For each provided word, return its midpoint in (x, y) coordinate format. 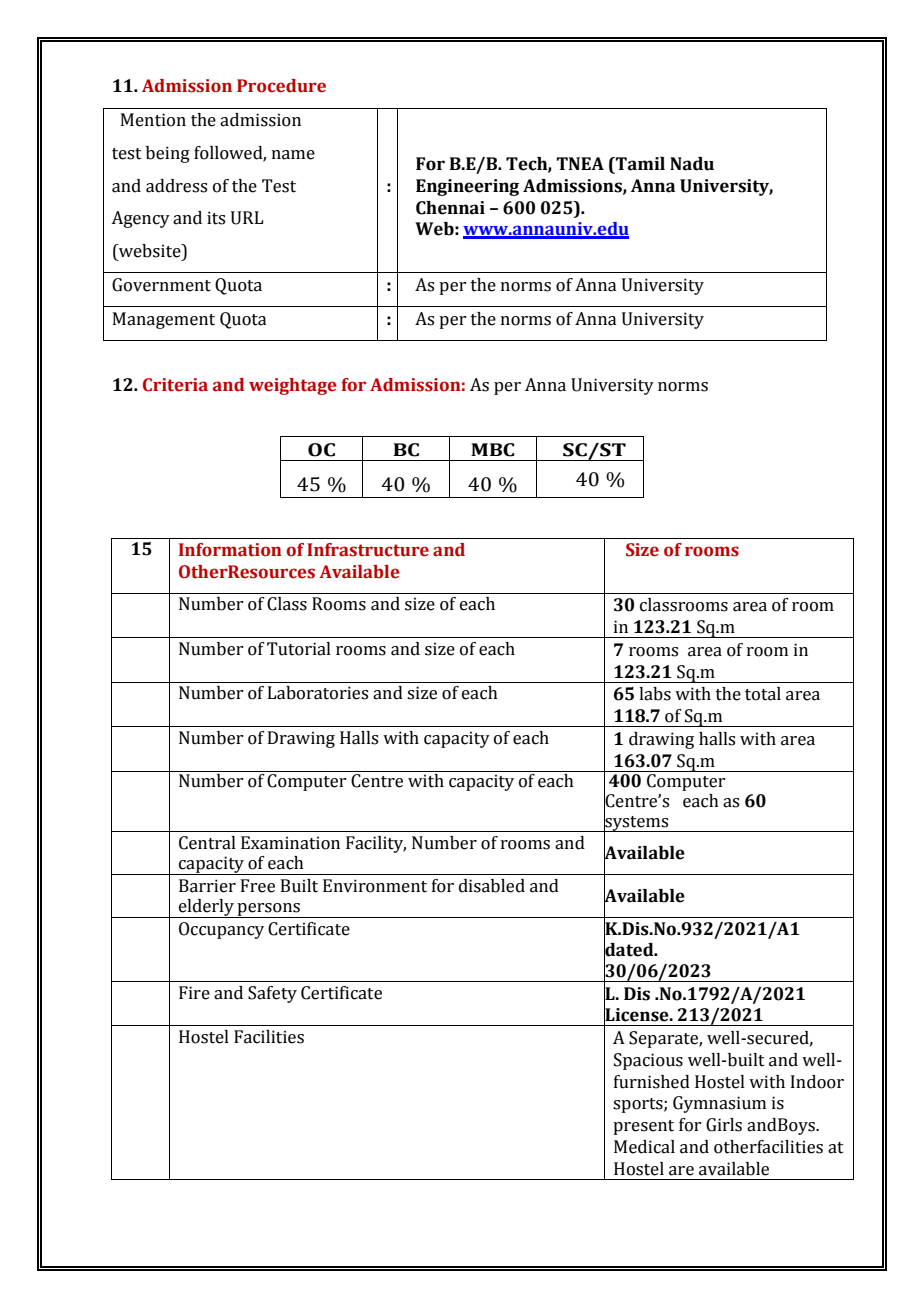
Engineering (467, 187)
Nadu (692, 164)
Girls (724, 1125)
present (643, 1127)
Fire (194, 993)
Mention (153, 120)
